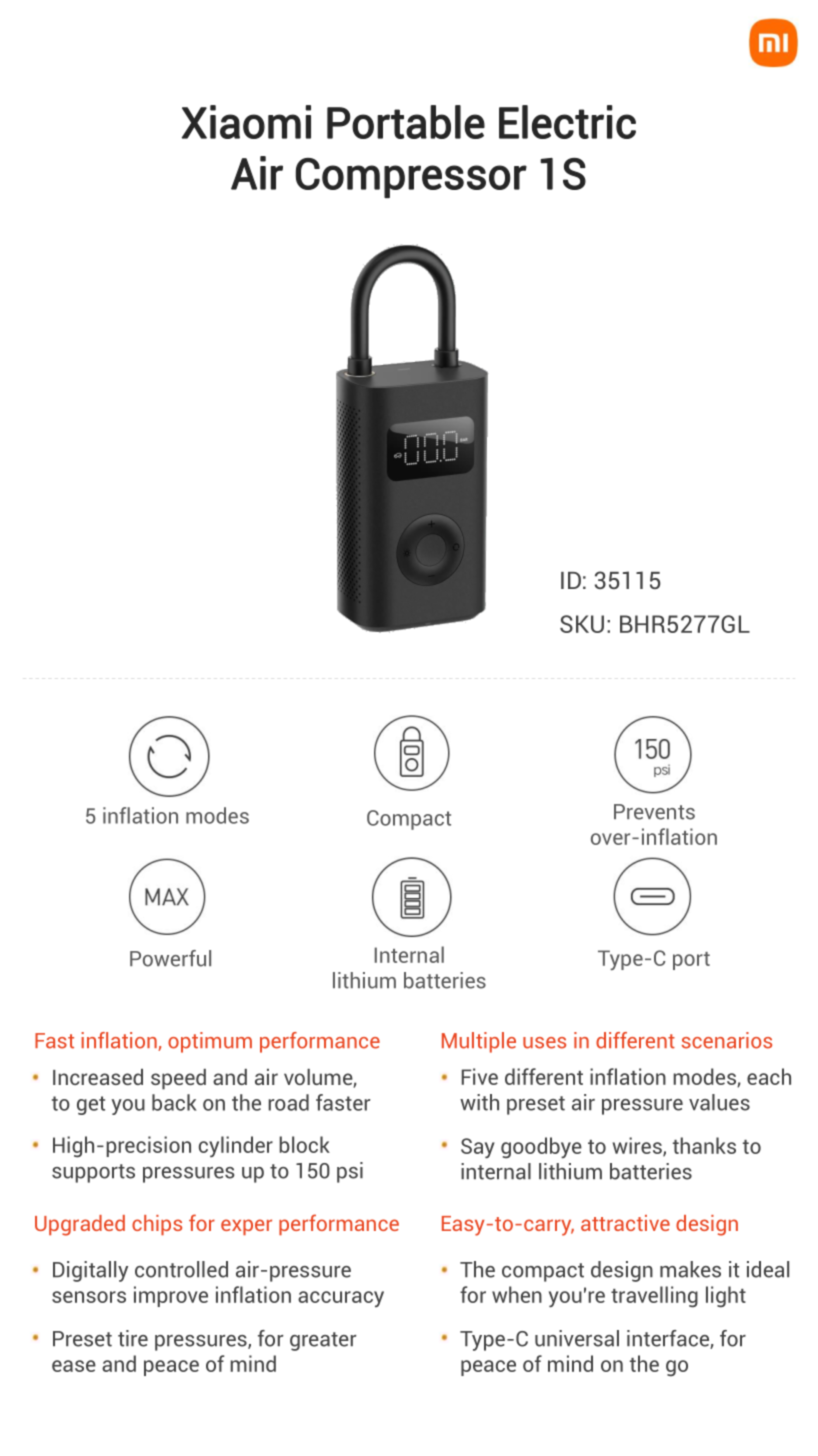  Describe the element at coordinates (171, 1296) in the screenshot. I see `improve` at that location.
